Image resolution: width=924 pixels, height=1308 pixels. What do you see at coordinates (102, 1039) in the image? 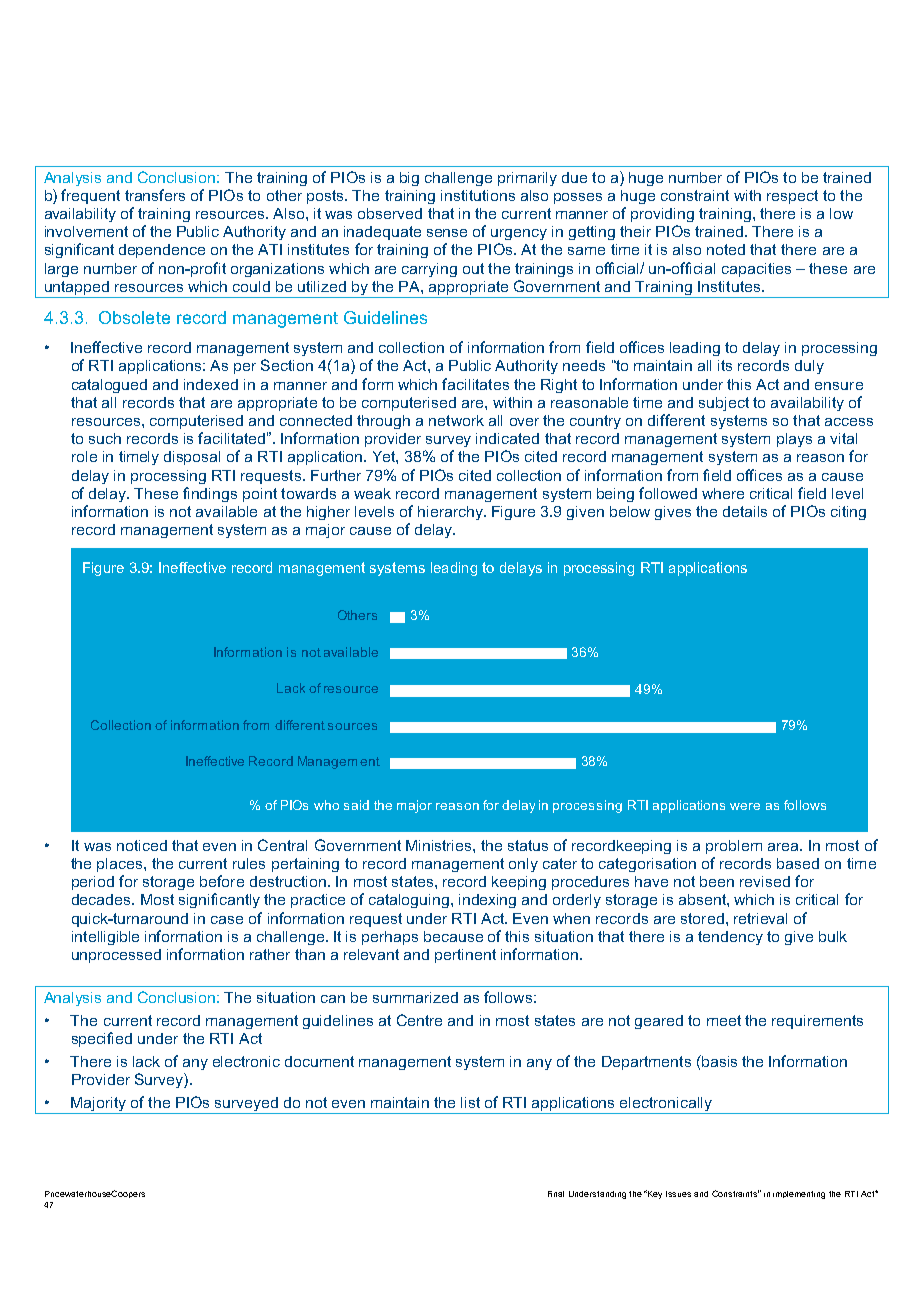
I see `specified` at bounding box center [102, 1039].
